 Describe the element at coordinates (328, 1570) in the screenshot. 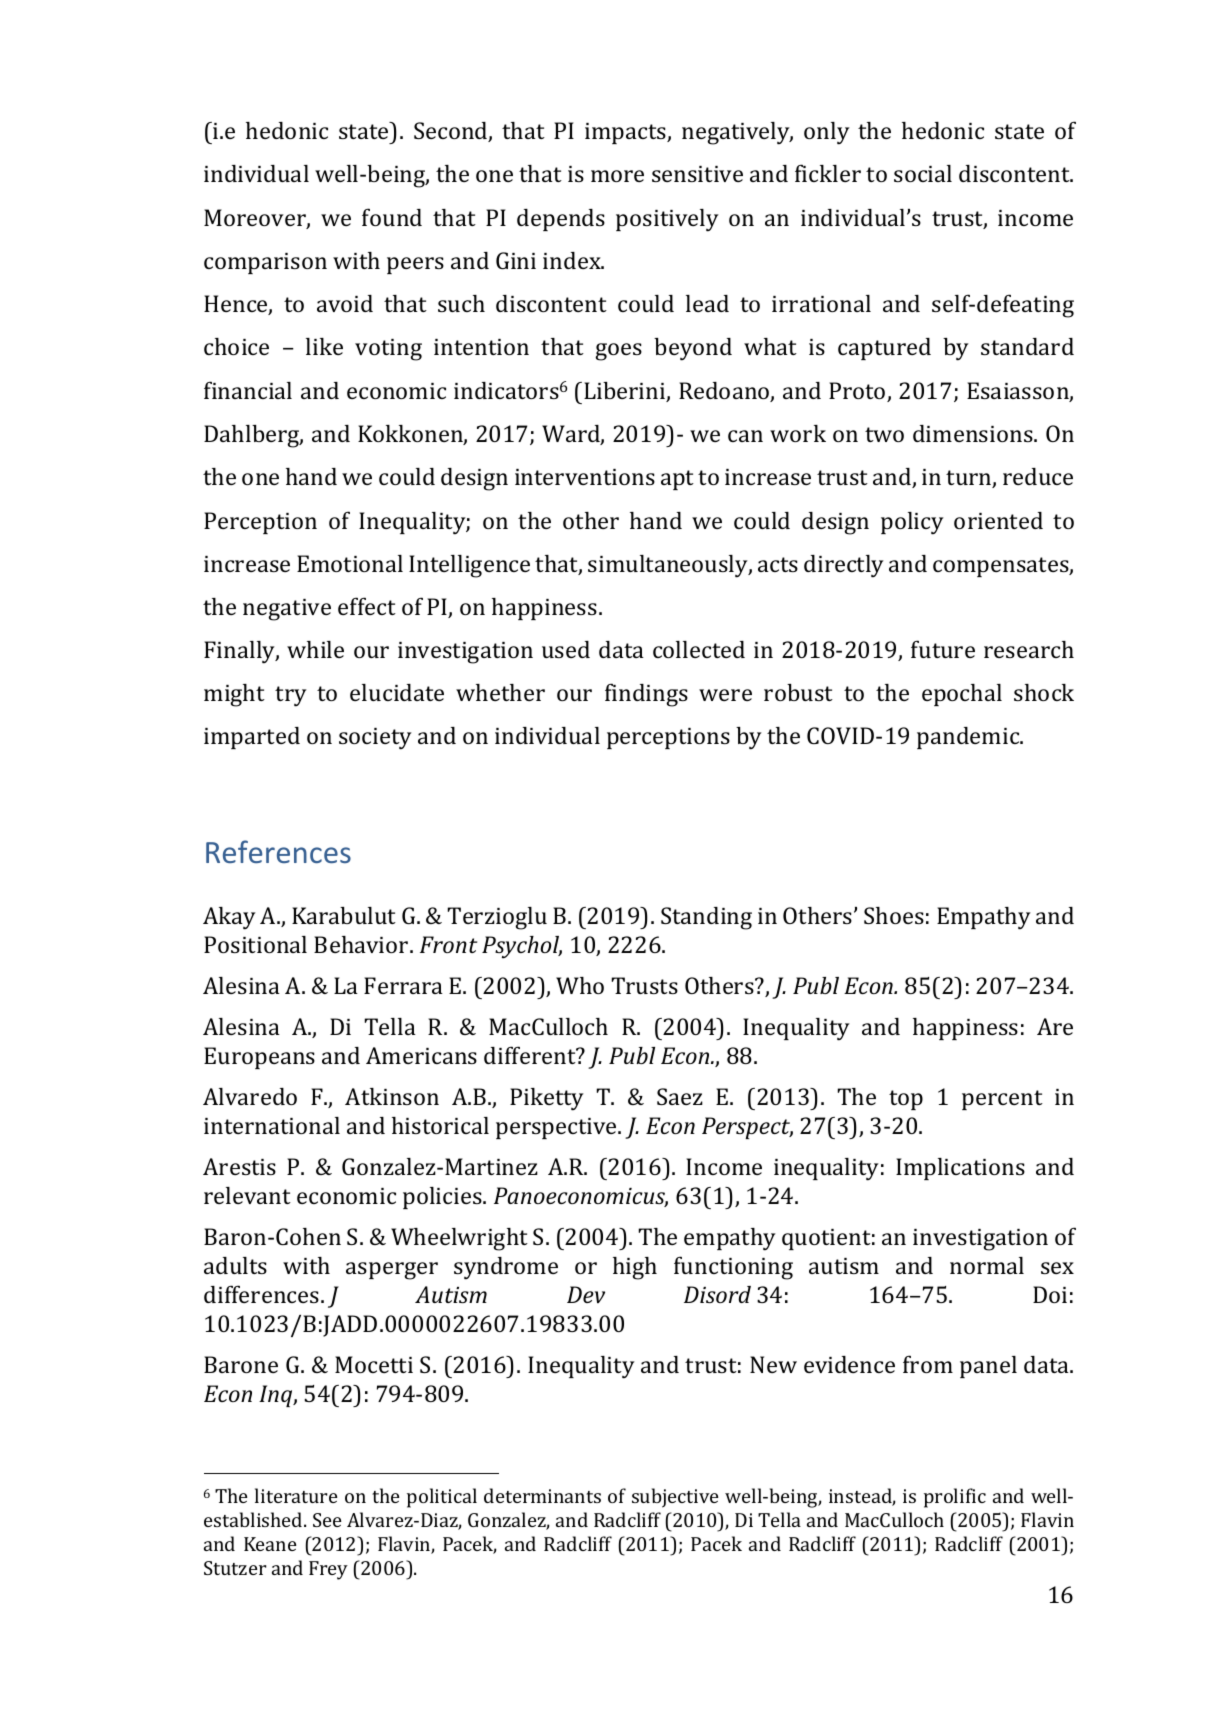

I see `Frey` at that location.
